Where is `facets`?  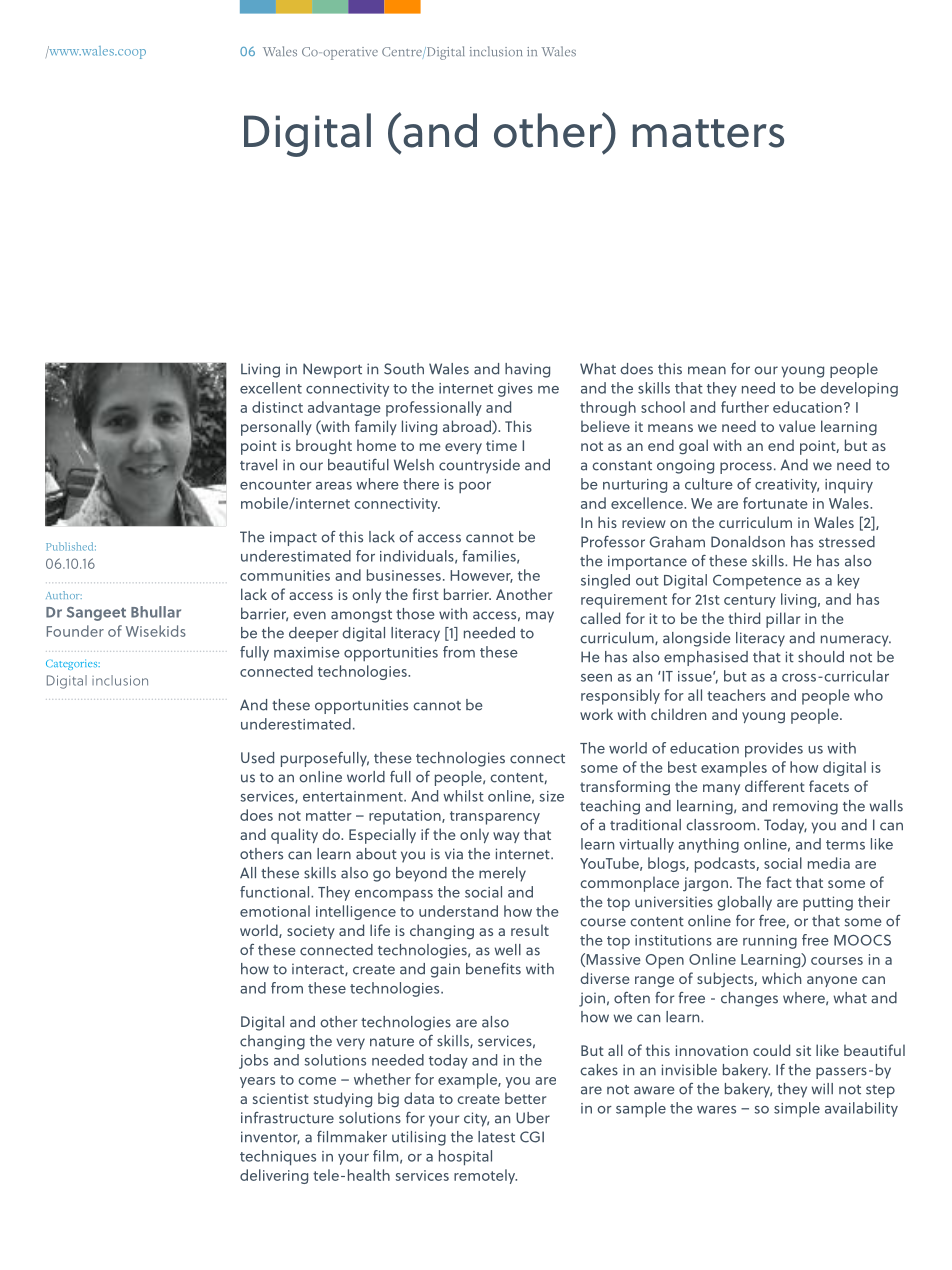
facets is located at coordinates (829, 786).
